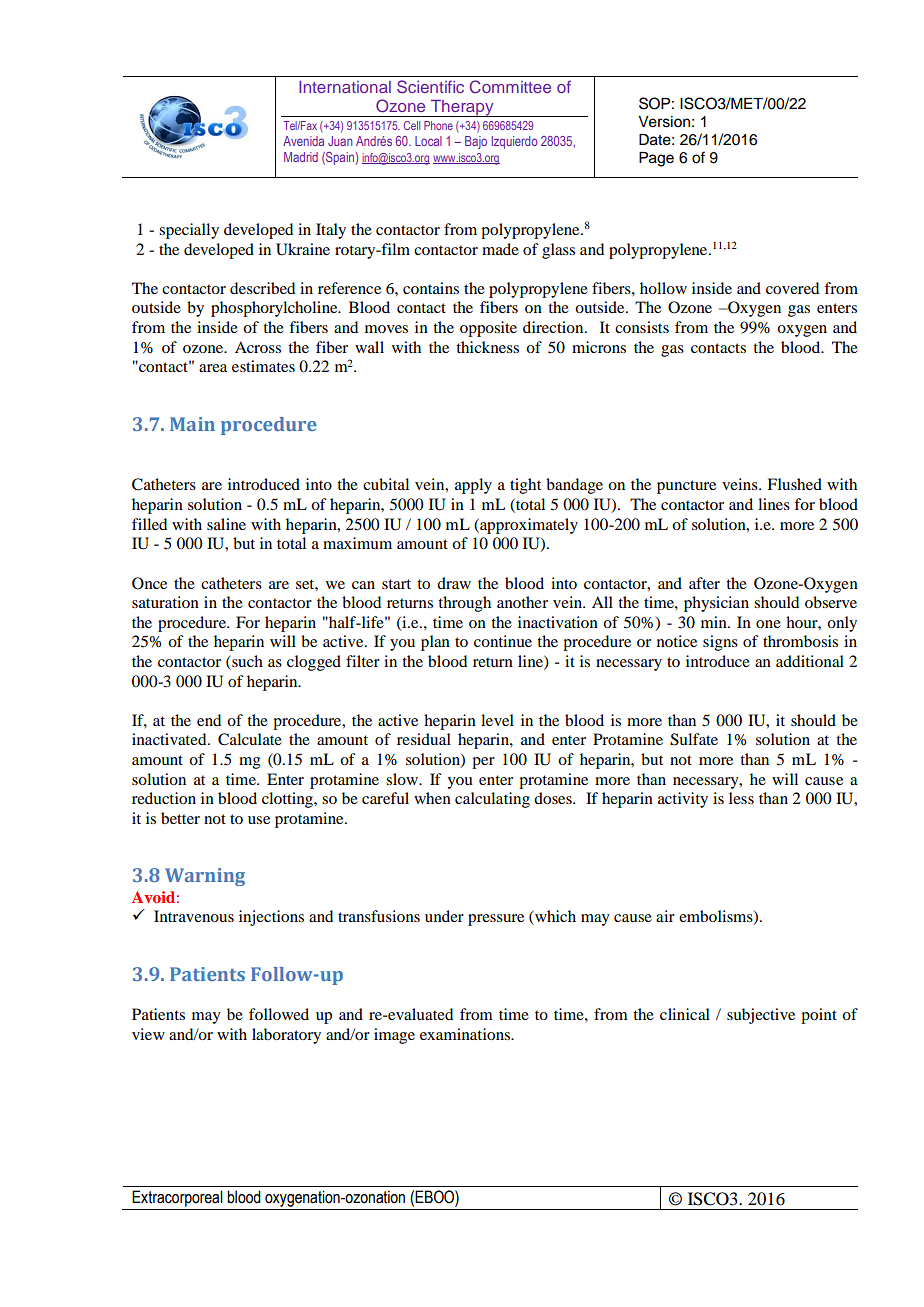 This image has height=1307, width=924. What do you see at coordinates (794, 484) in the image?
I see `Flushed` at bounding box center [794, 484].
